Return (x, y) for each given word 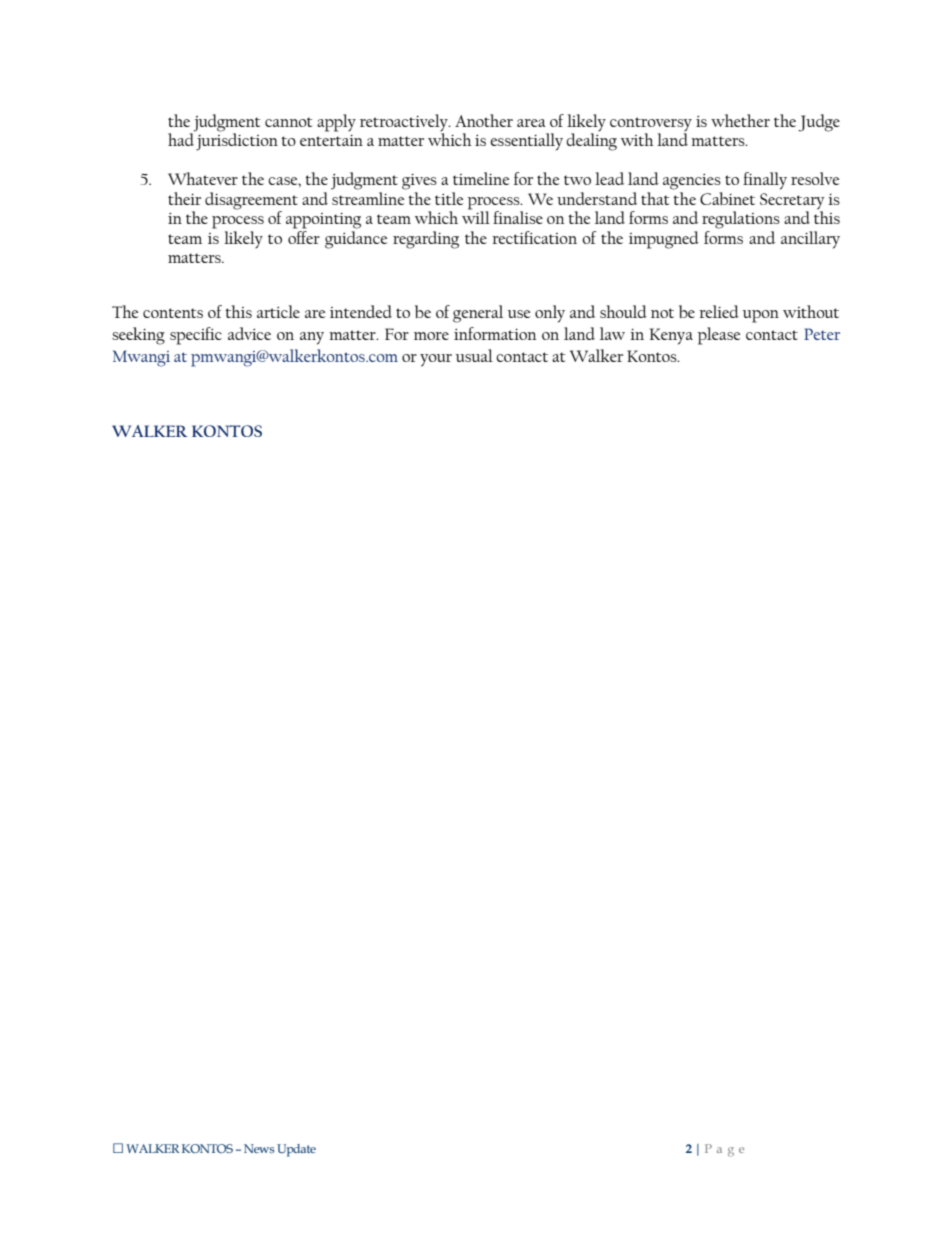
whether (740, 120)
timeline (481, 178)
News (259, 1148)
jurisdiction (237, 141)
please (719, 336)
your (436, 360)
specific (196, 336)
